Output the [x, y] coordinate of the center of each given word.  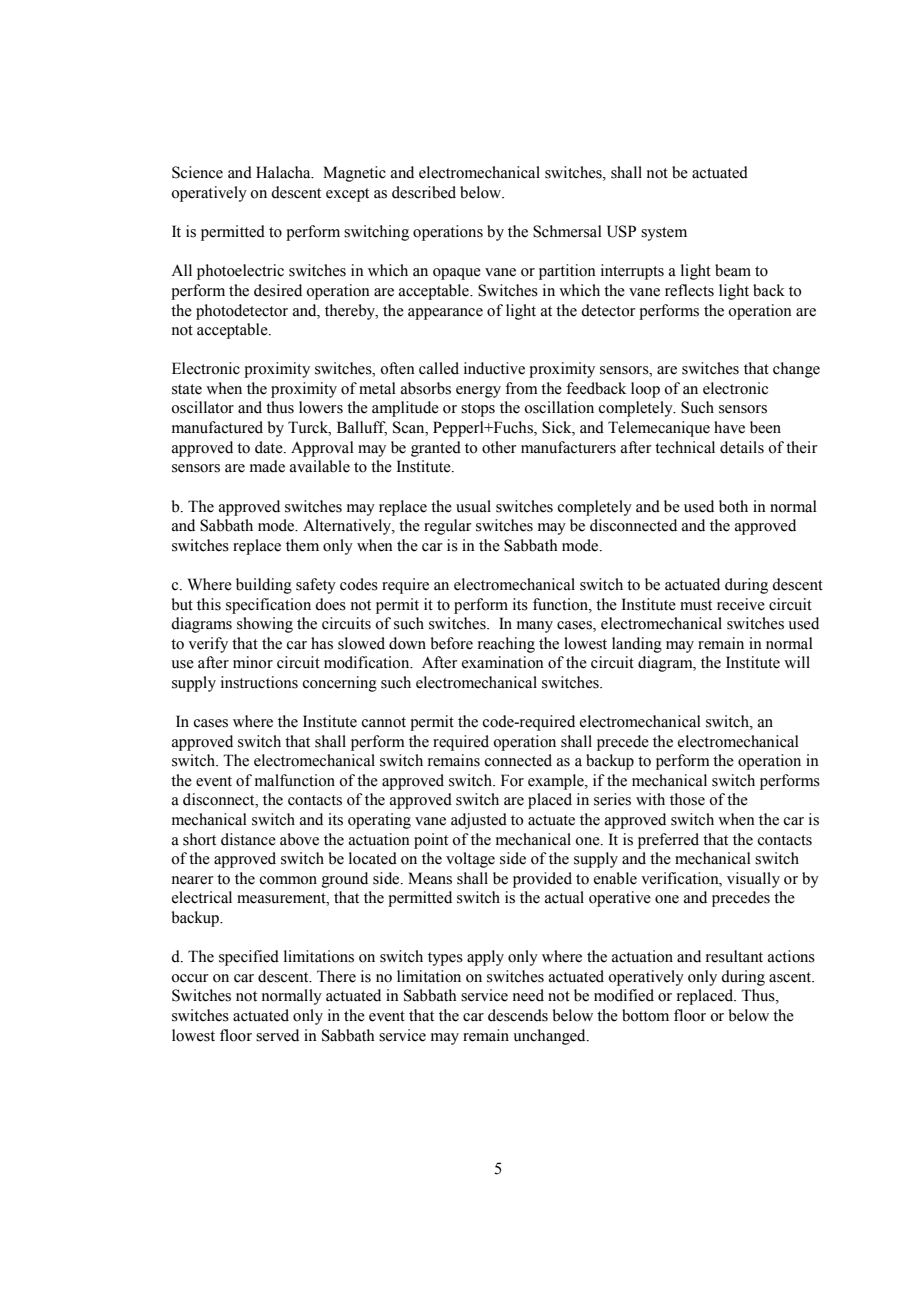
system [664, 234]
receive [741, 604]
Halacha [284, 172]
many [535, 627]
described [424, 192]
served [277, 1035]
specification [268, 606]
